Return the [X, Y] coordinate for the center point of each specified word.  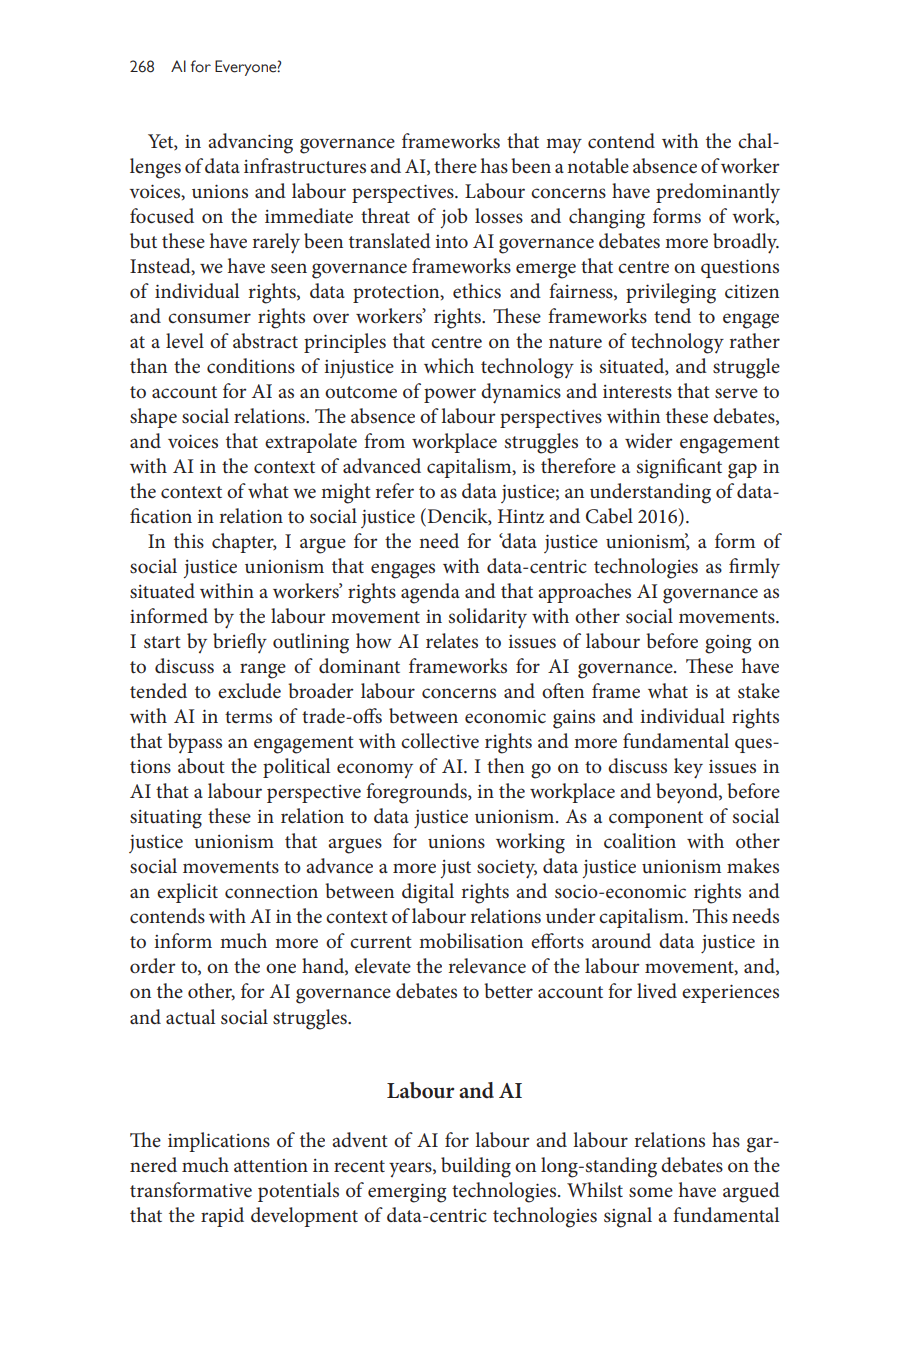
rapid [222, 1217]
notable [598, 166]
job [454, 218]
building [476, 1167]
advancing [250, 143]
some [651, 1192]
